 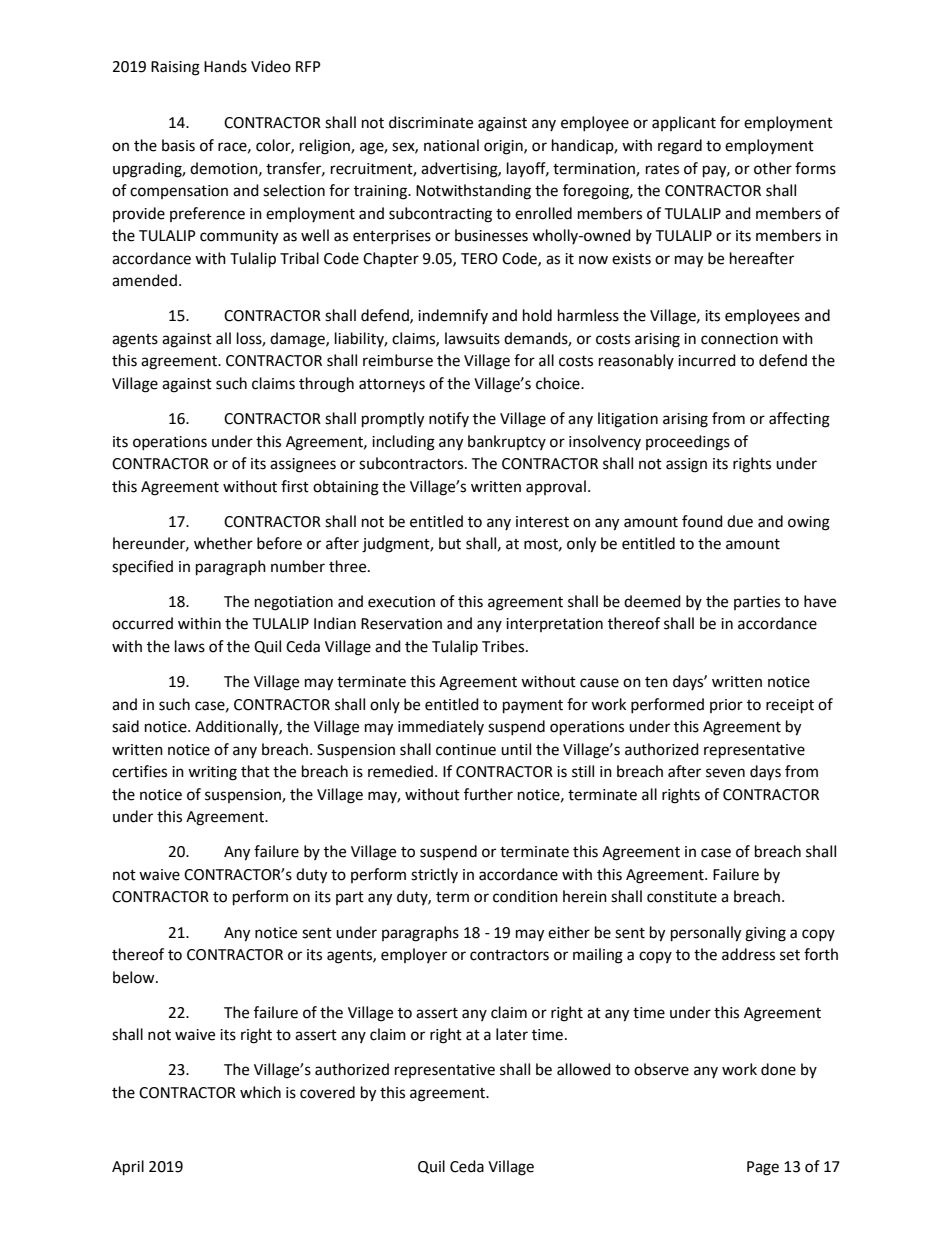 What do you see at coordinates (684, 123) in the image?
I see `applicant` at bounding box center [684, 123].
